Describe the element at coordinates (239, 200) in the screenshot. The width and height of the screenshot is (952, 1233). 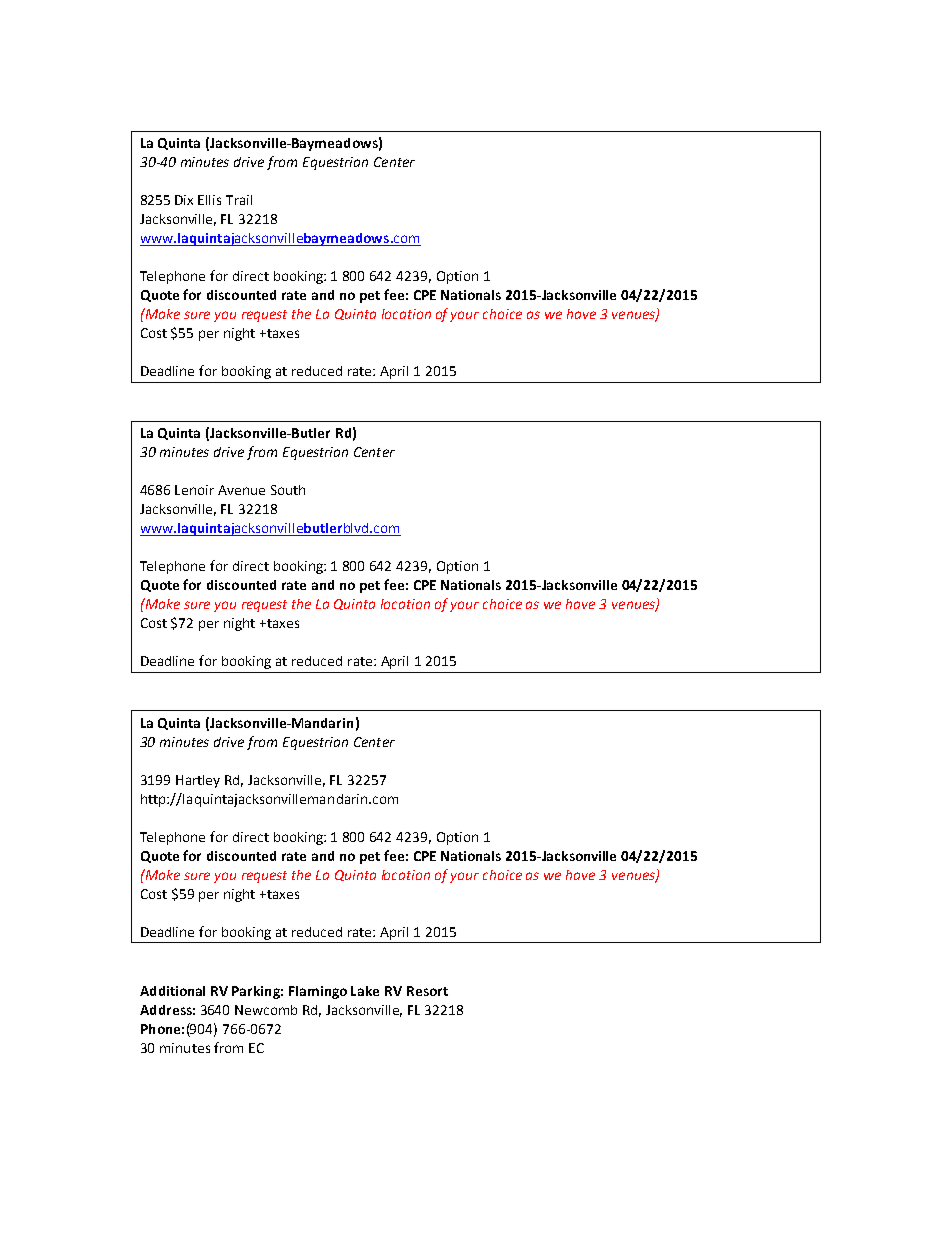
I see `Trail` at that location.
